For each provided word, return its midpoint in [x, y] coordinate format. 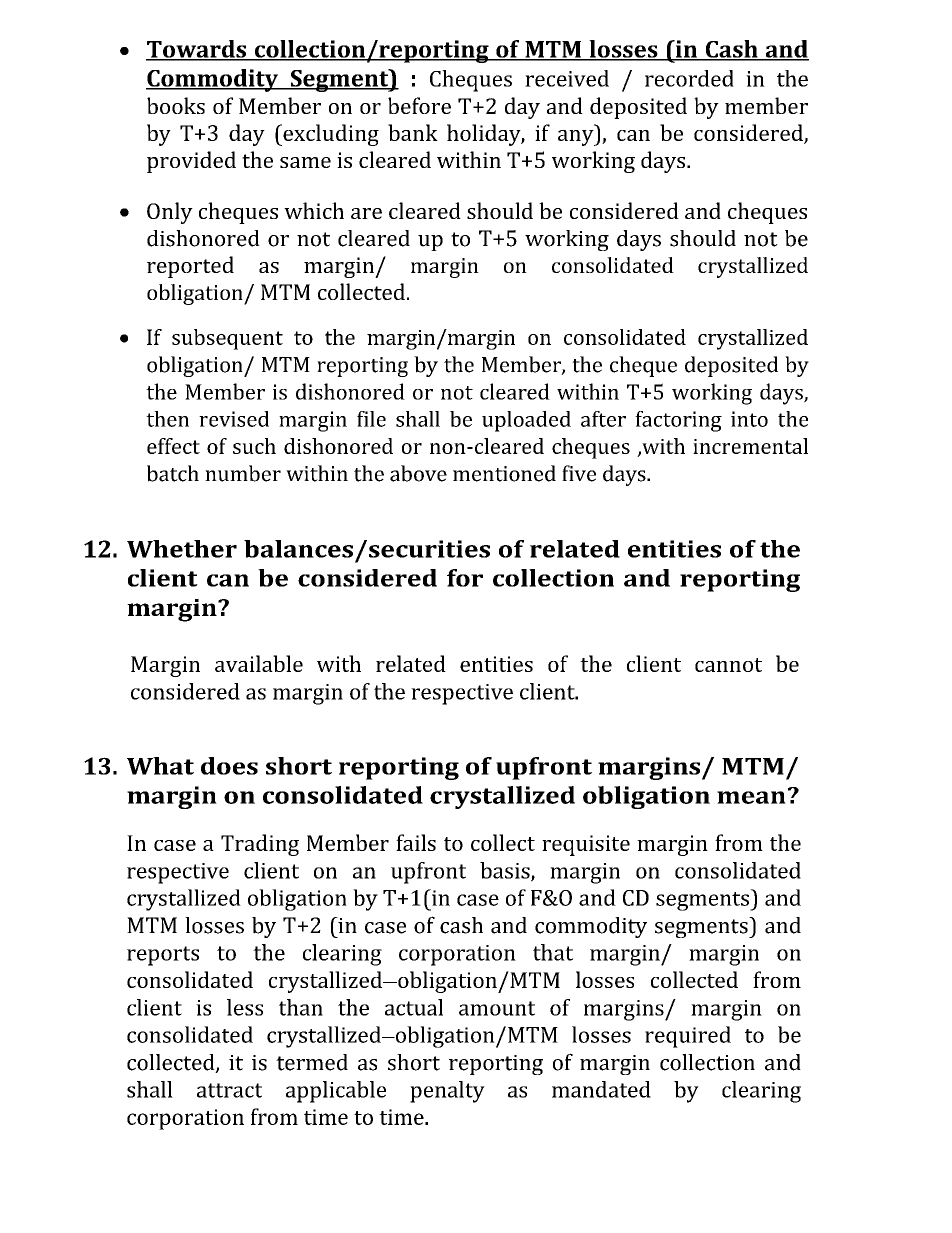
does [229, 766]
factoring [678, 421]
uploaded [526, 421]
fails [416, 842]
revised [234, 419]
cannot [728, 665]
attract [229, 1090]
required [688, 1037]
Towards [197, 50]
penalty [447, 1092]
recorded [689, 78]
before [419, 105]
